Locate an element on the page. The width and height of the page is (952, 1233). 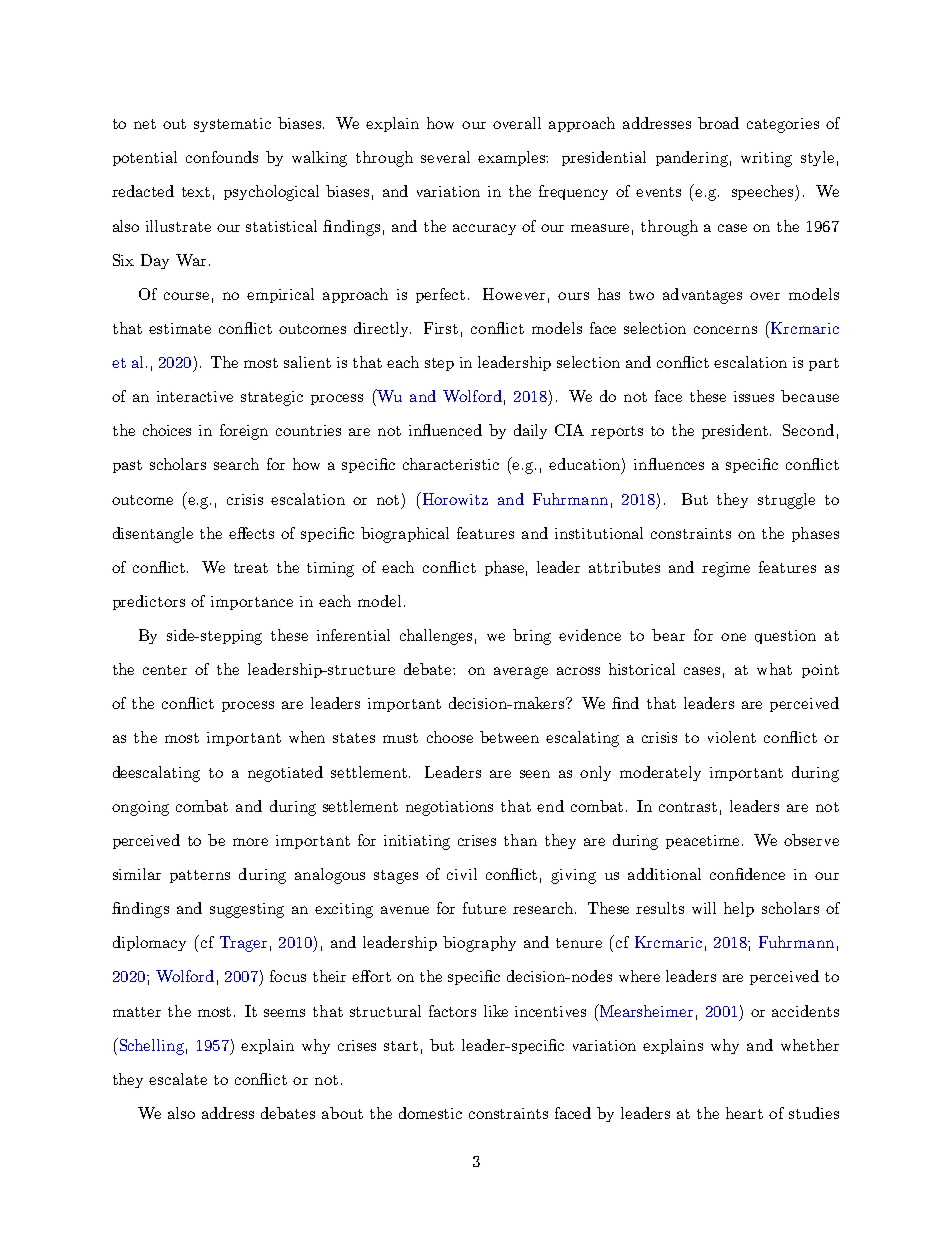
negotiations is located at coordinates (449, 808).
